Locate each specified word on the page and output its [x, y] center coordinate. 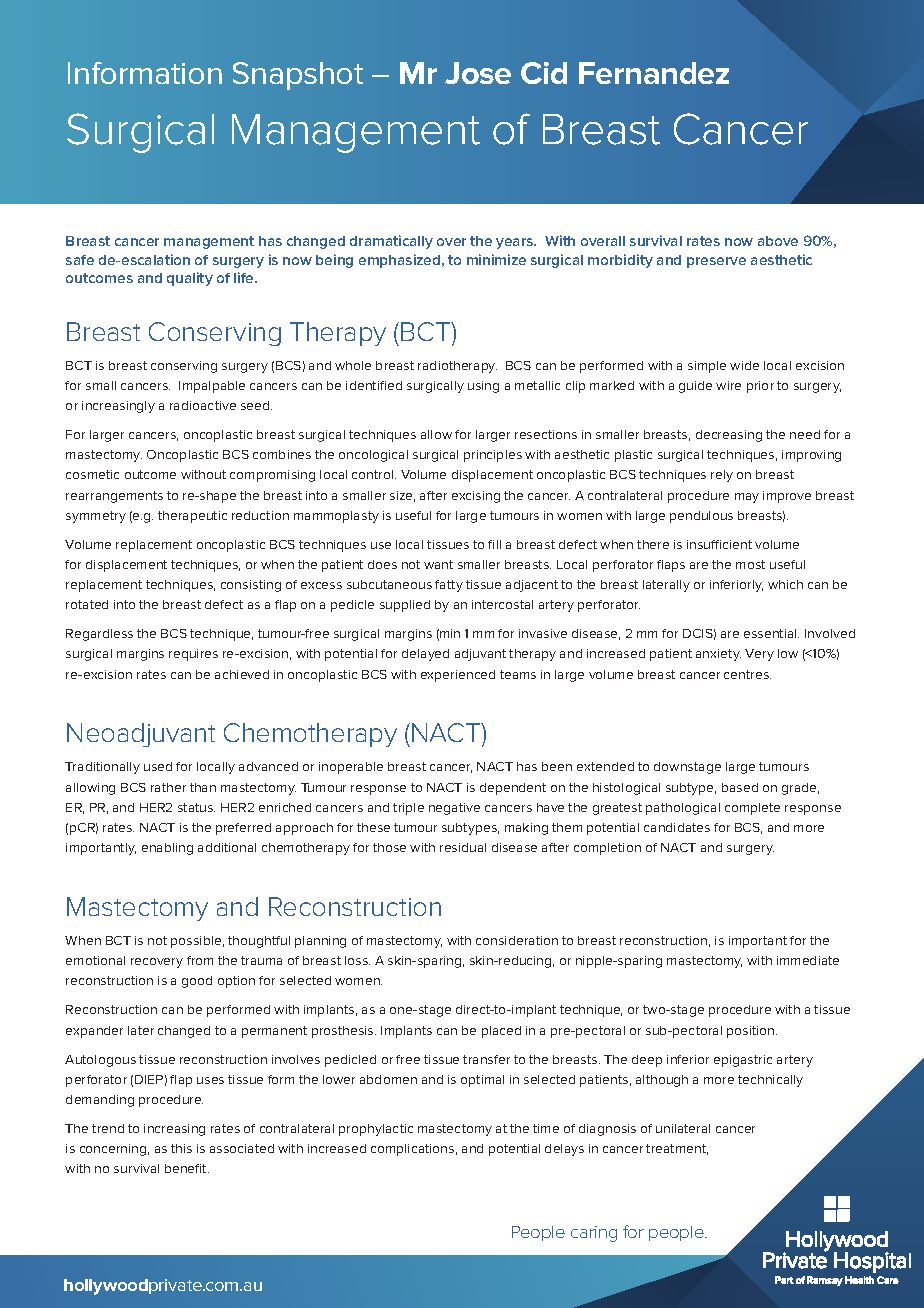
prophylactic [376, 1130]
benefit [187, 1168]
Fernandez [654, 73]
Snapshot [298, 76]
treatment [677, 1149]
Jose [478, 73]
